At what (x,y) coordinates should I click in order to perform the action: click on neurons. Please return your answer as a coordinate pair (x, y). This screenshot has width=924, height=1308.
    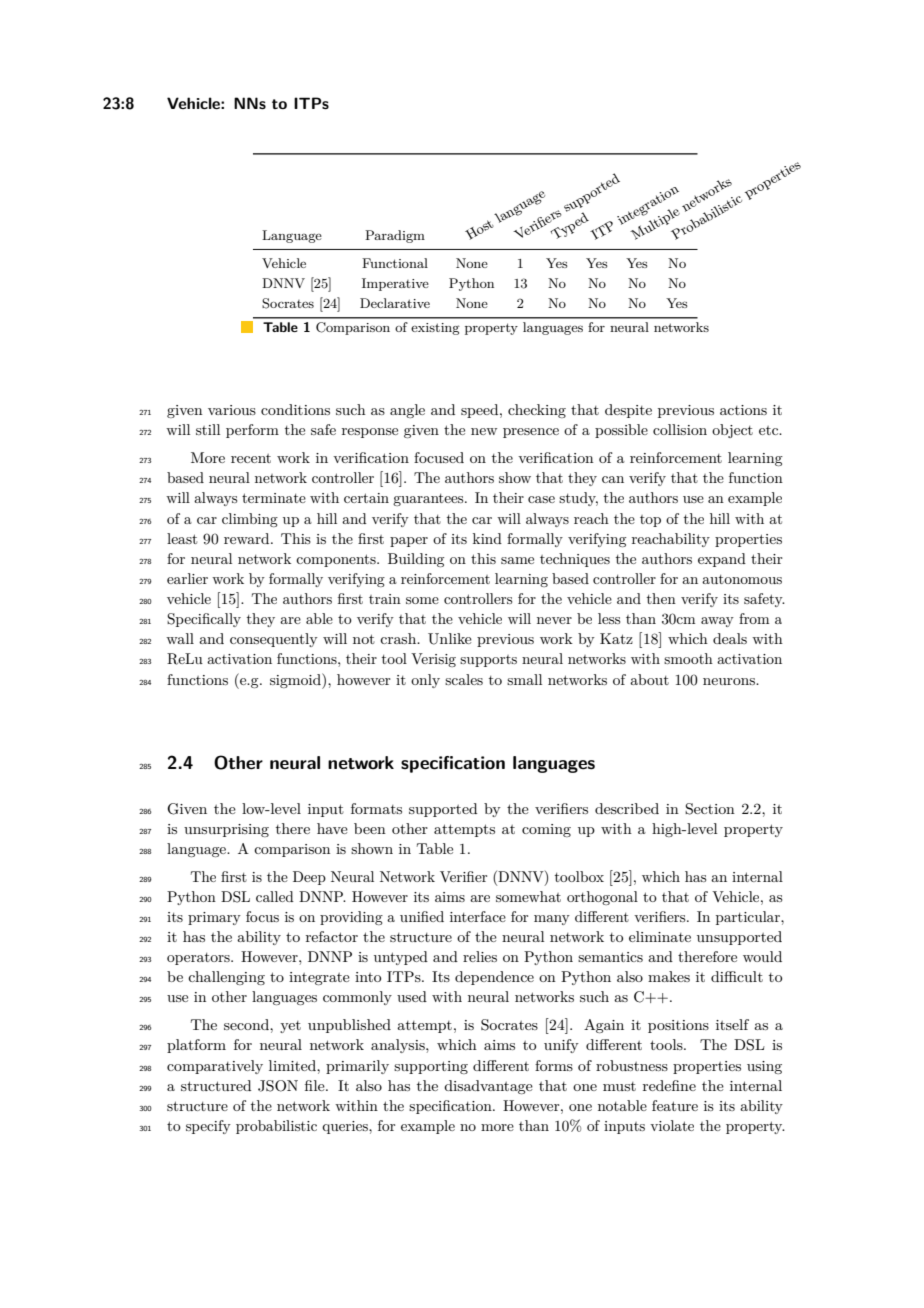
    Looking at the image, I should click on (730, 681).
